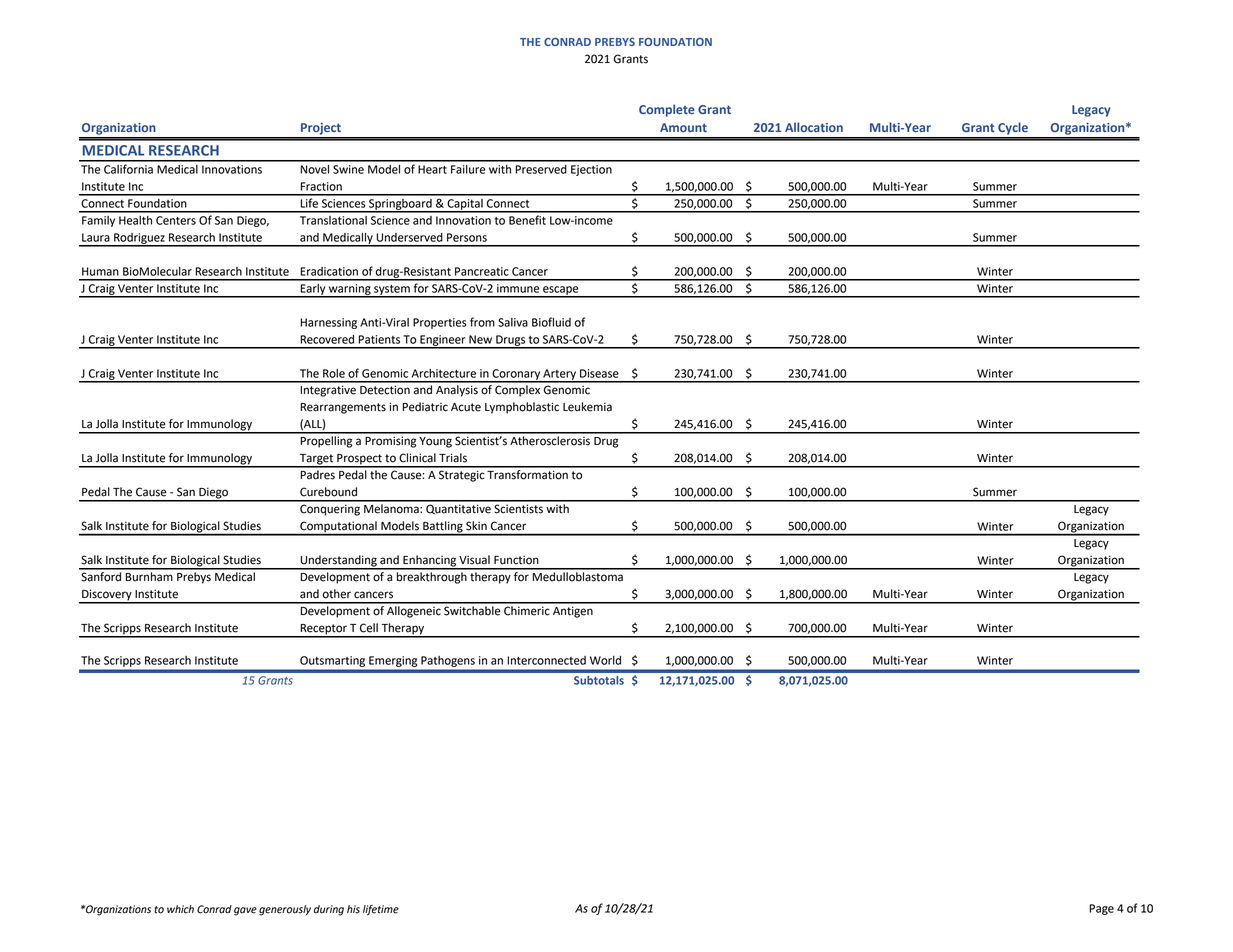  Describe the element at coordinates (516, 560) in the screenshot. I see `Function` at that location.
